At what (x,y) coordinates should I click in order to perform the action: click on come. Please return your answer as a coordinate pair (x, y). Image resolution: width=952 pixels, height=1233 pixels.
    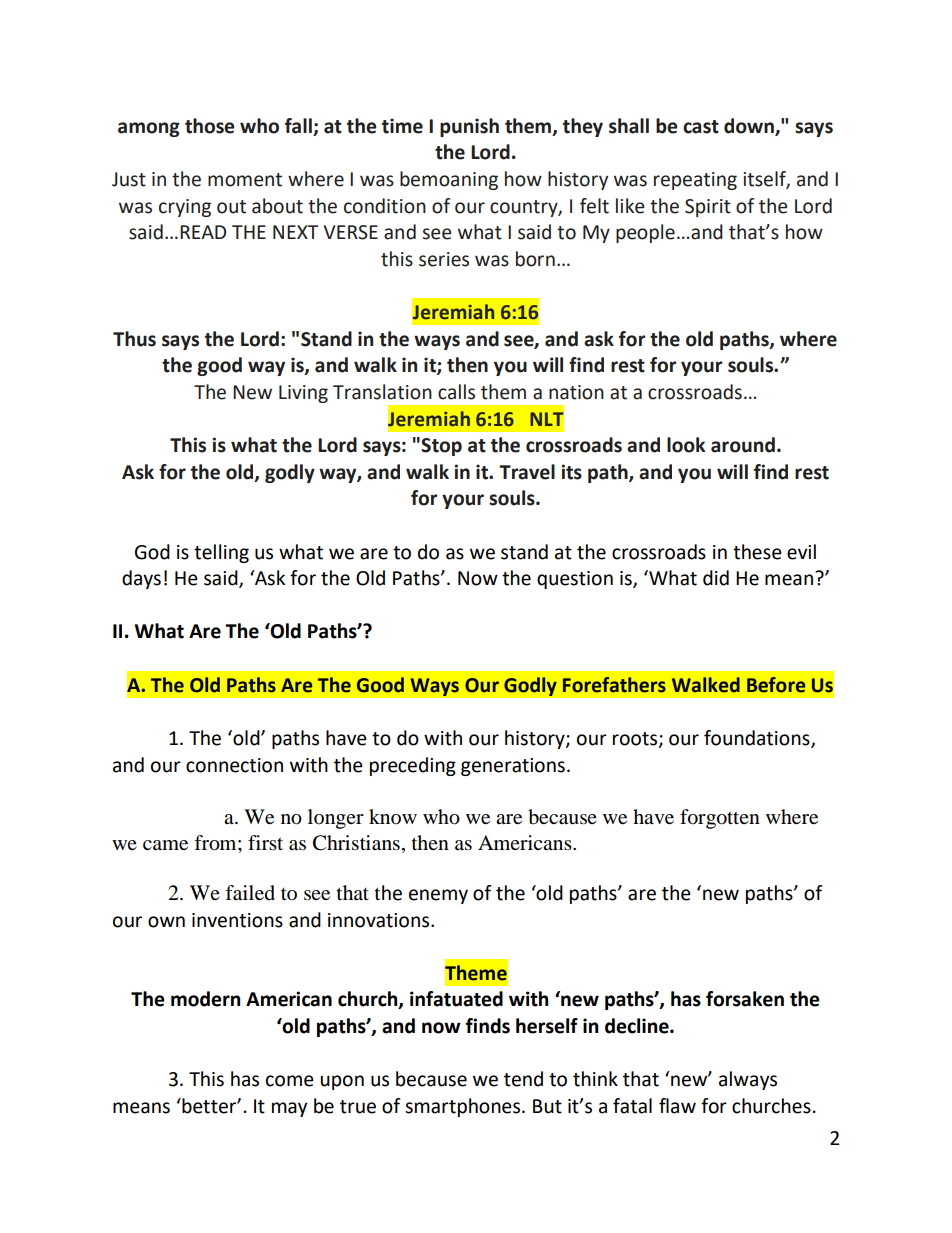
    Looking at the image, I should click on (290, 1081).
